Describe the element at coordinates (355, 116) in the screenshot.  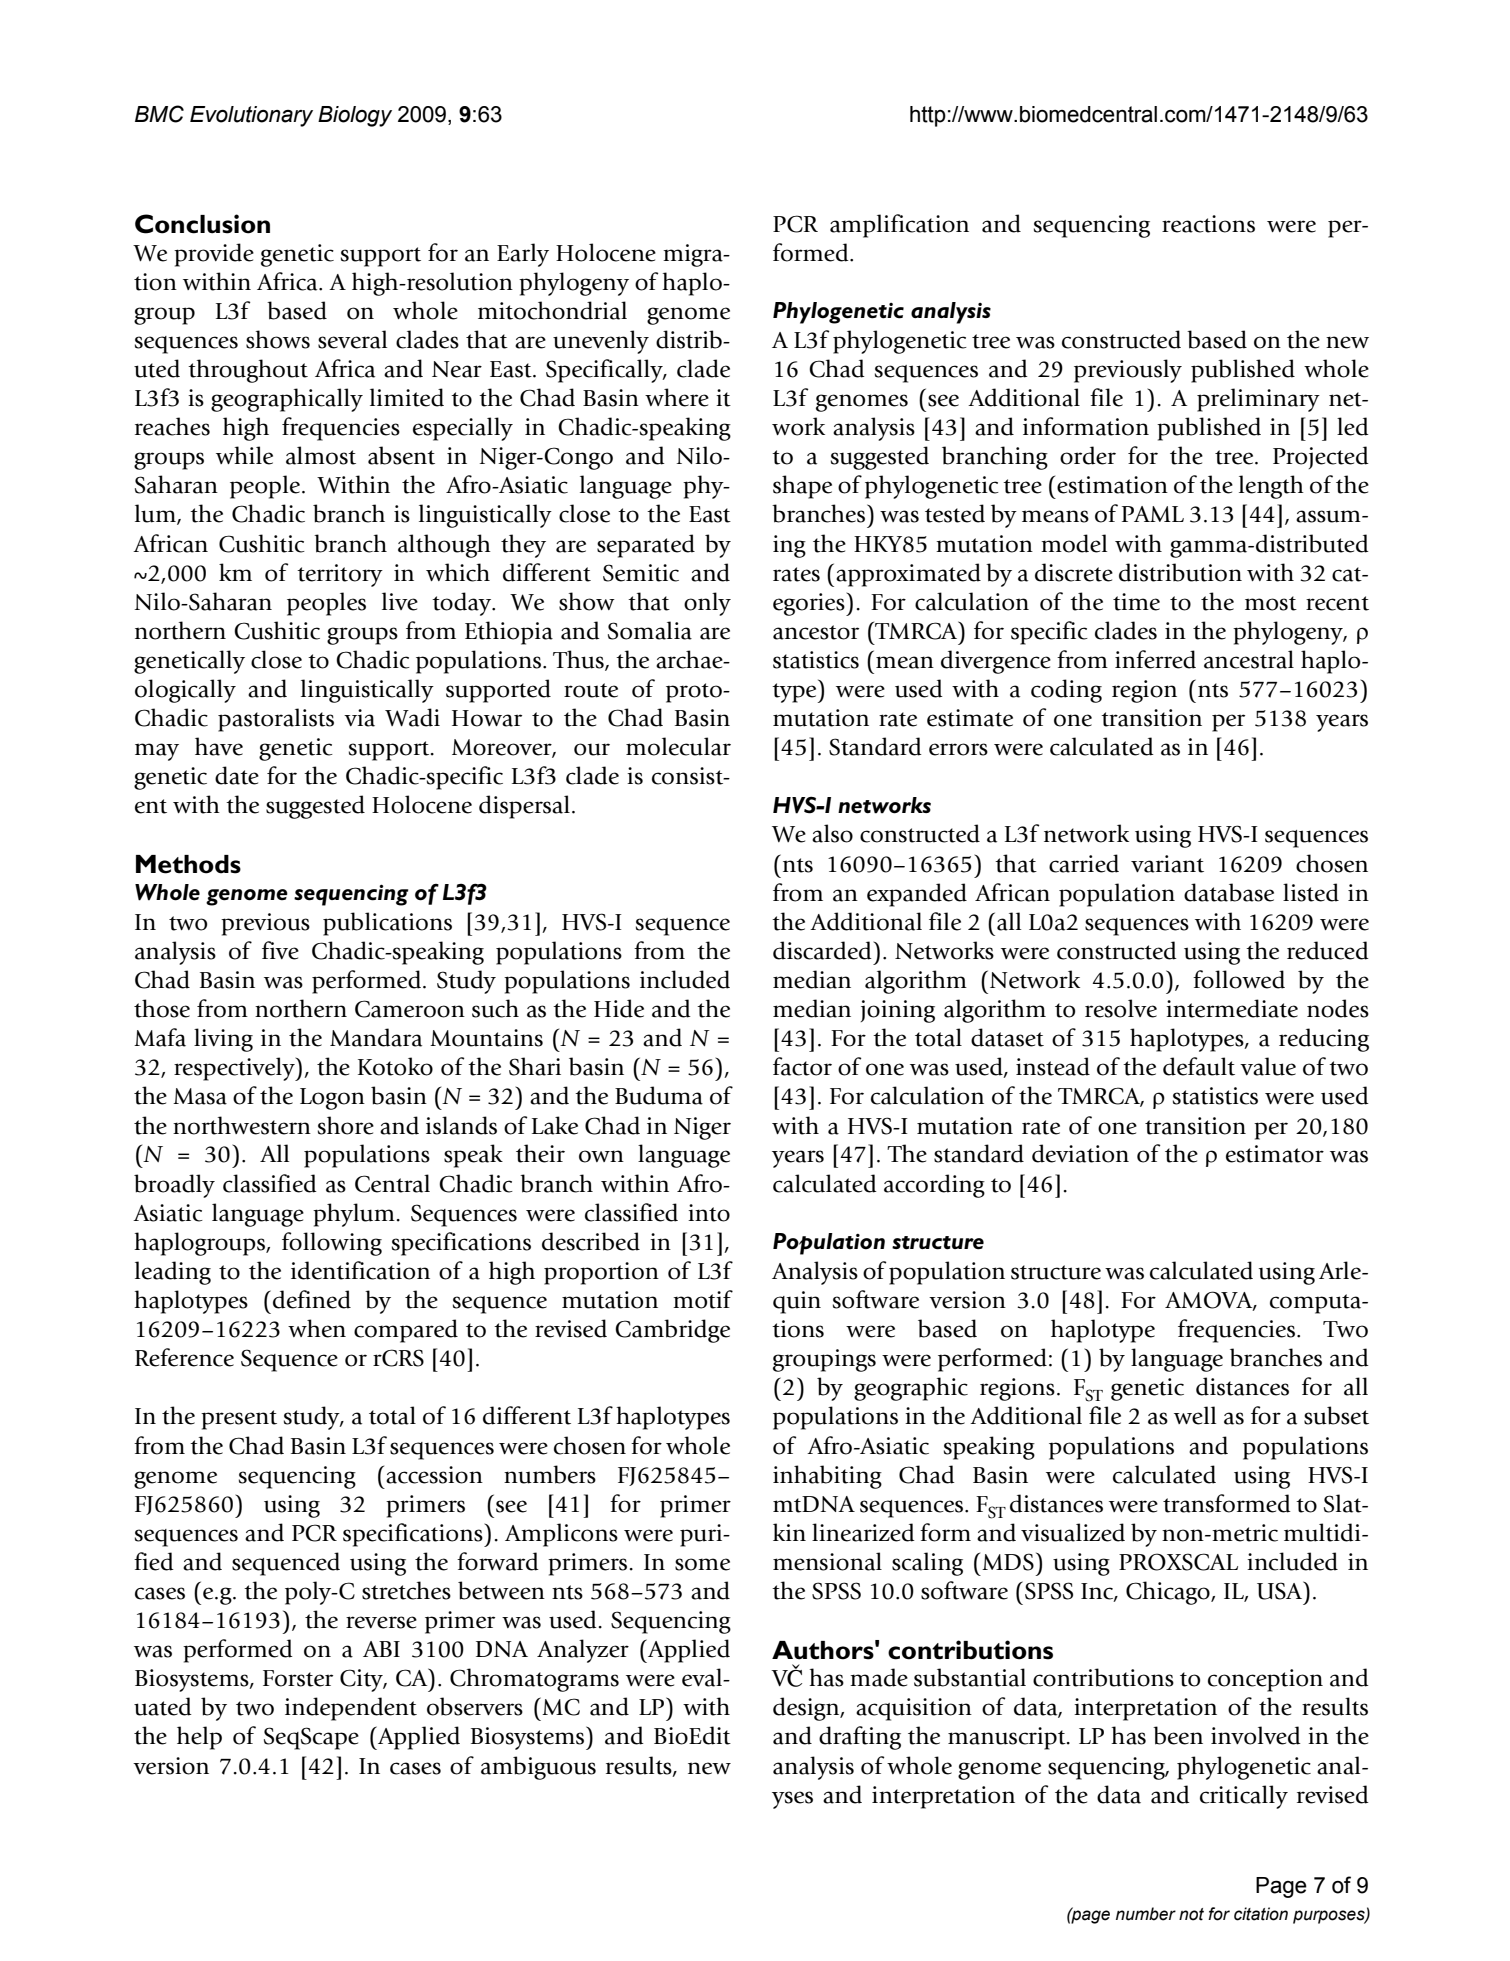
I see `Biology` at that location.
